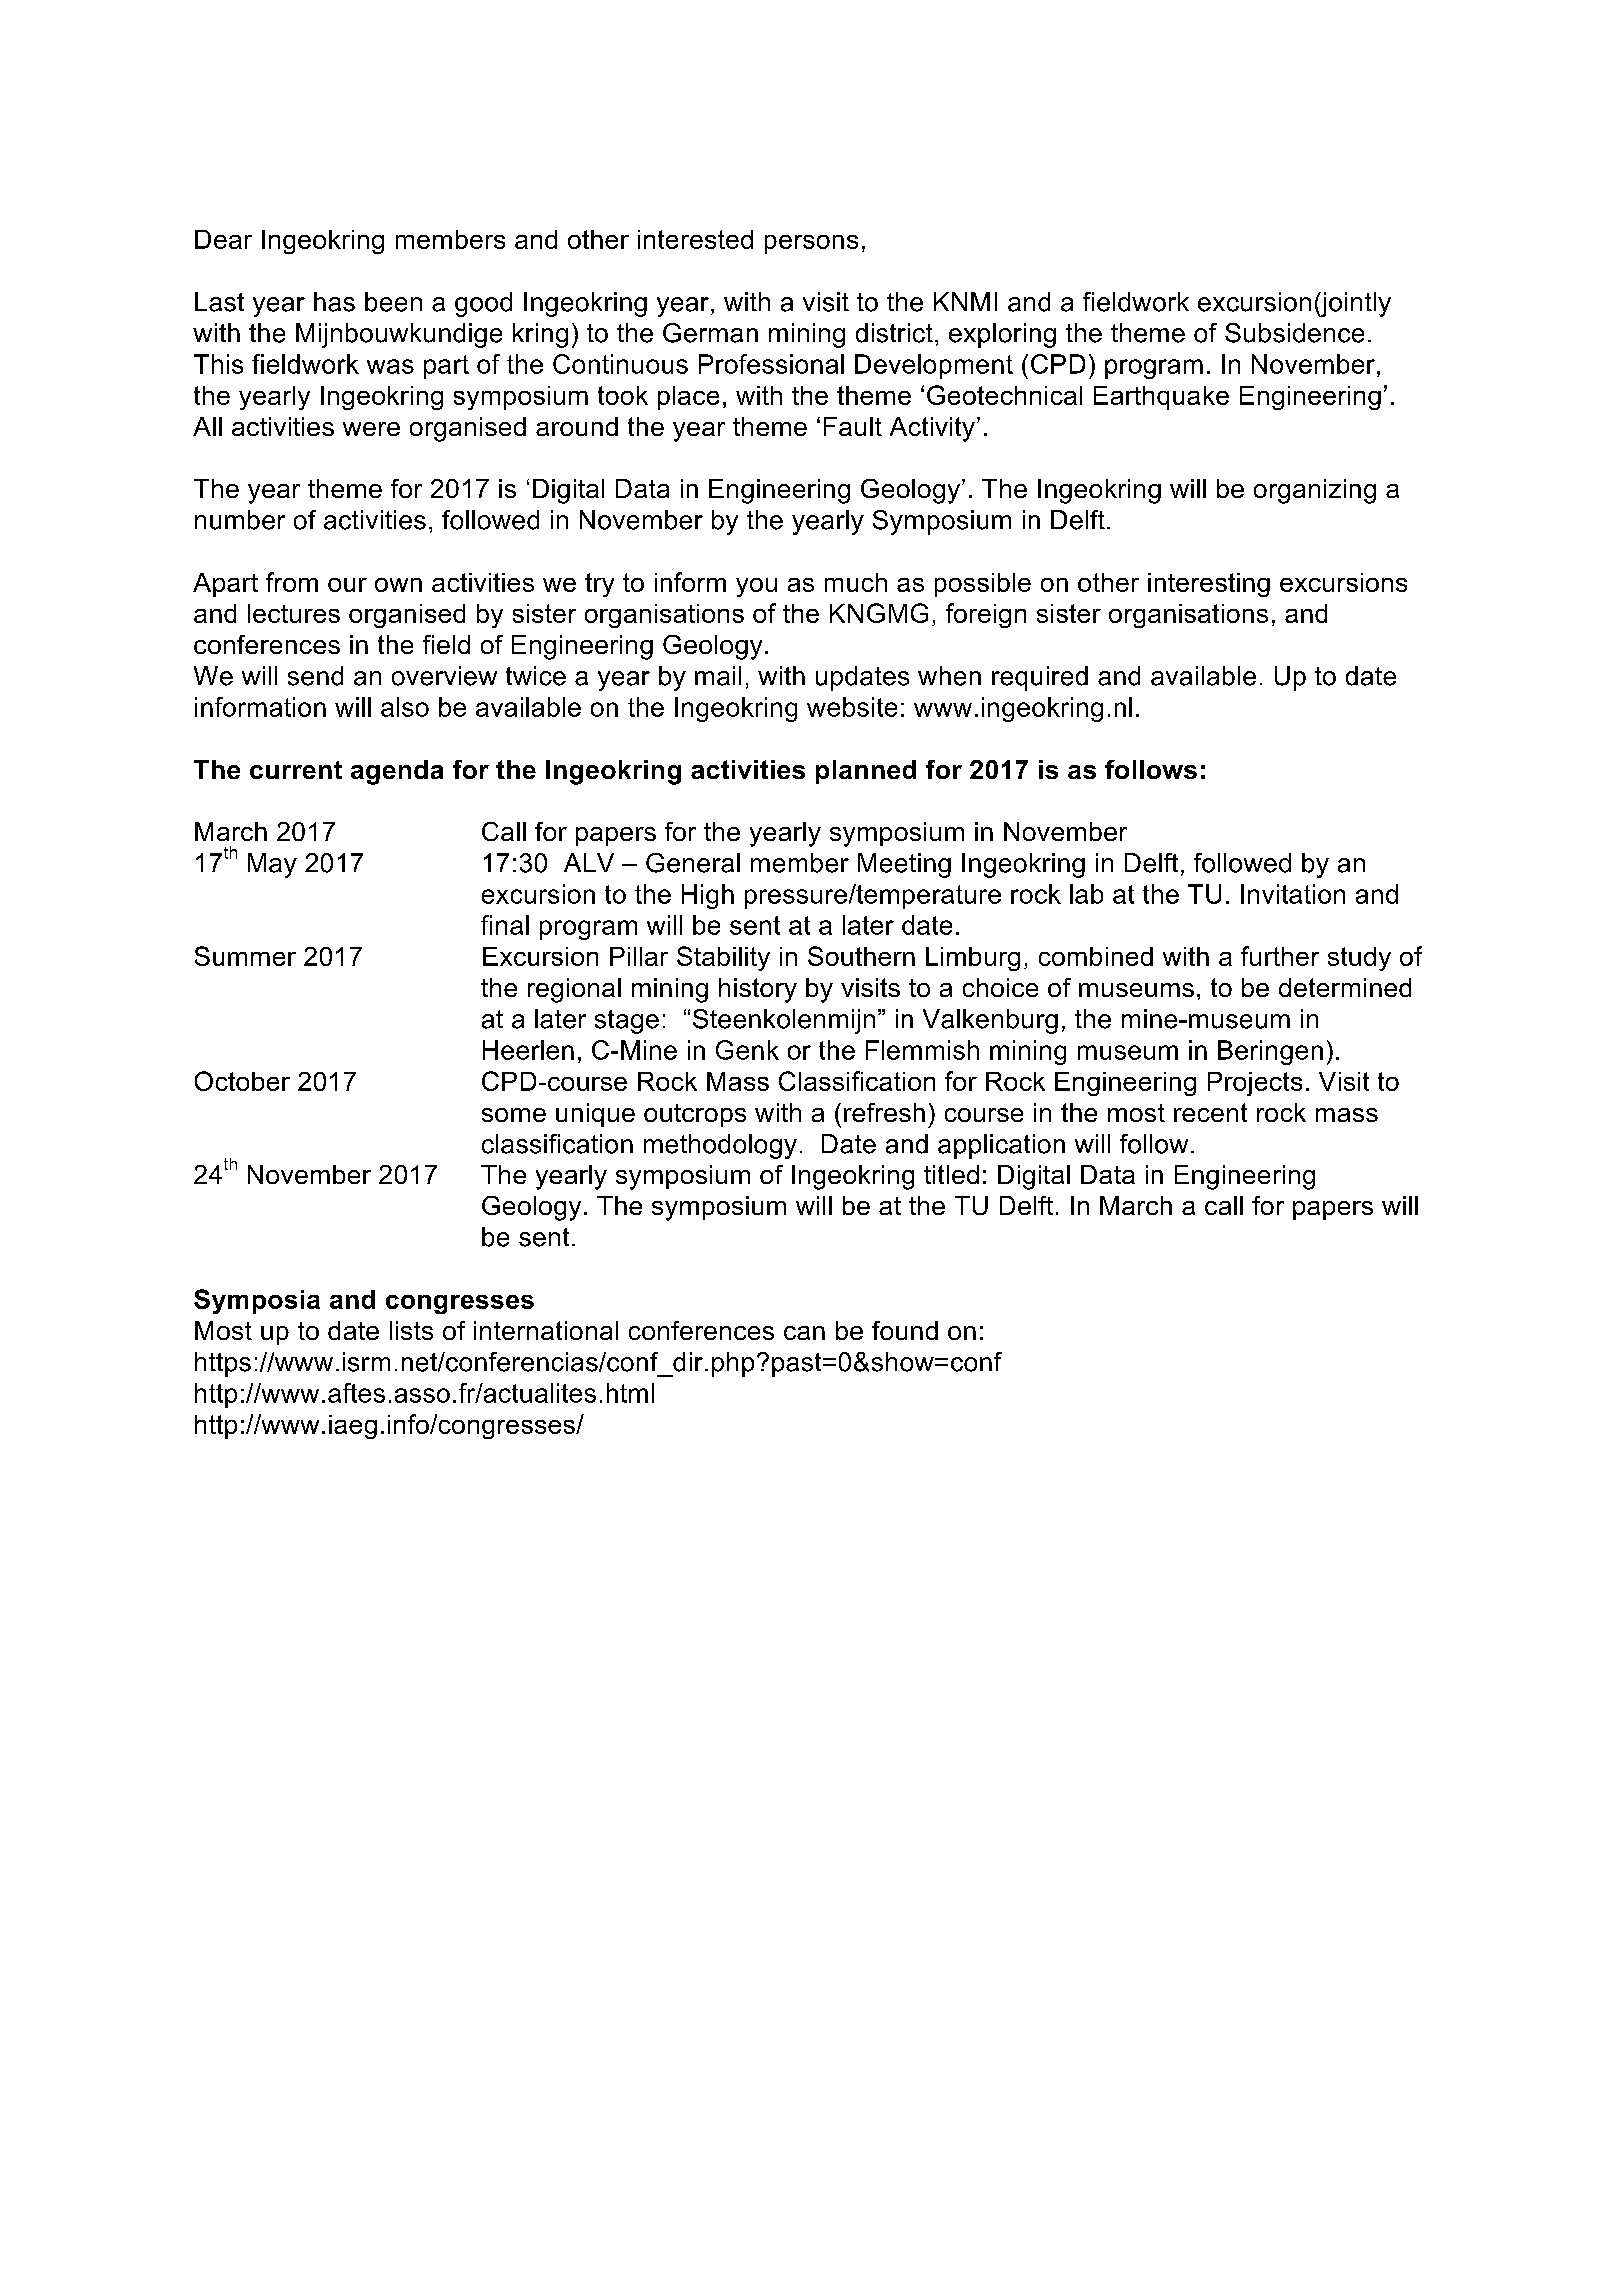 The image size is (1614, 2283). Describe the element at coordinates (811, 244) in the screenshot. I see `persons` at that location.
